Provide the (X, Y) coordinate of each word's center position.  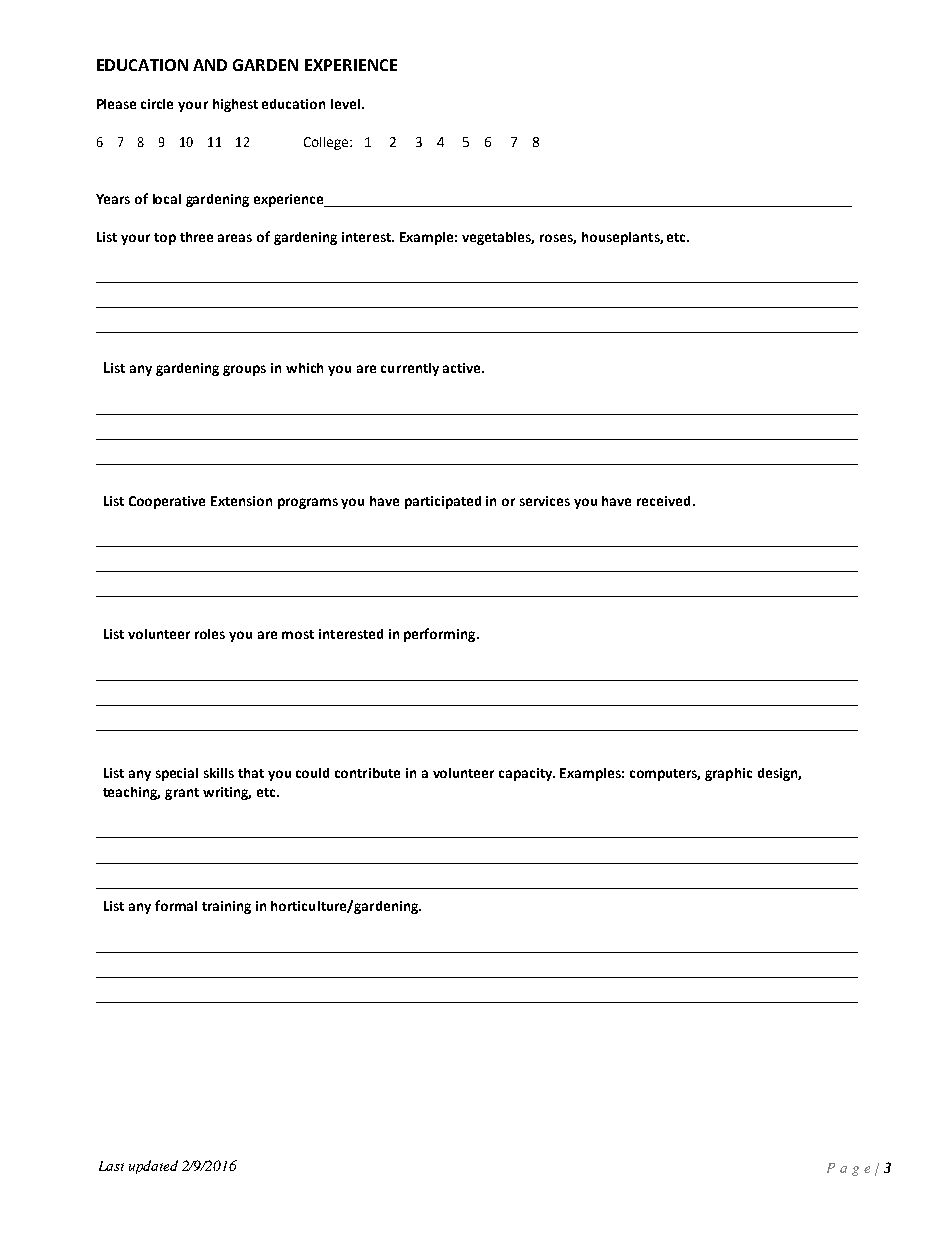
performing (441, 635)
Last (111, 1166)
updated (153, 1167)
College (327, 143)
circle (157, 104)
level (347, 104)
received (663, 501)
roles (210, 634)
